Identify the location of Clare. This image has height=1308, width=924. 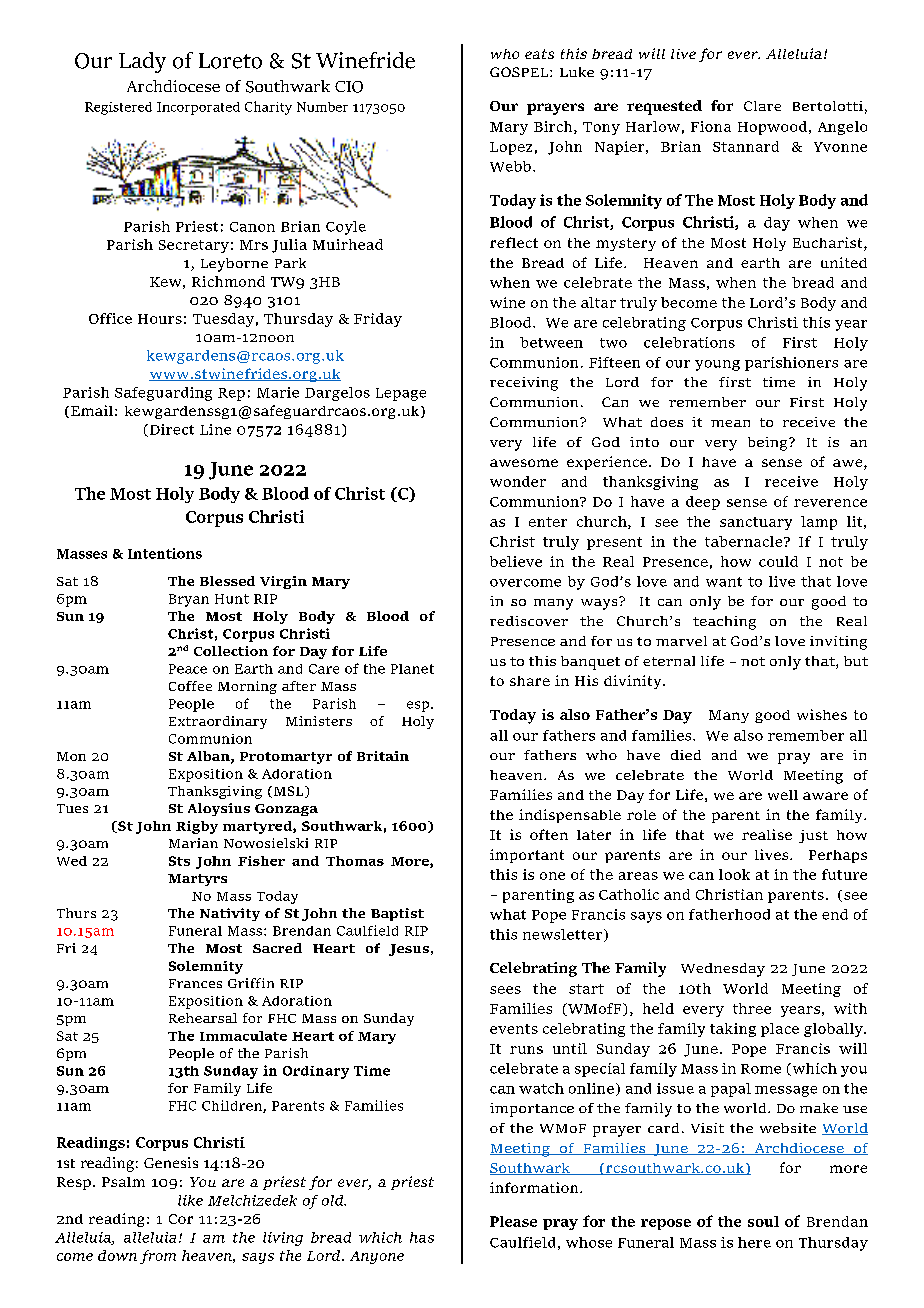
(762, 106).
